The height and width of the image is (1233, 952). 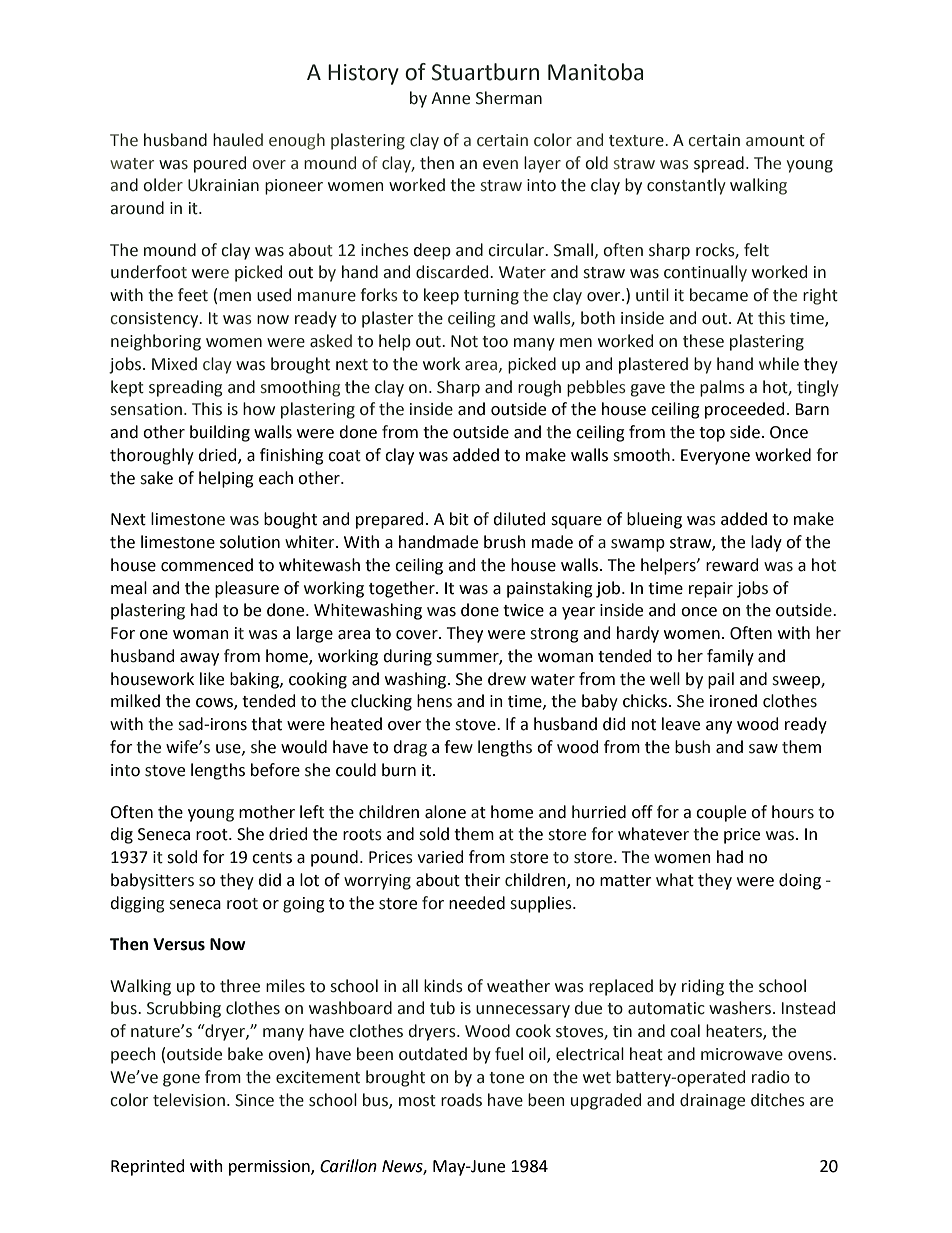 I want to click on too, so click(x=495, y=342).
